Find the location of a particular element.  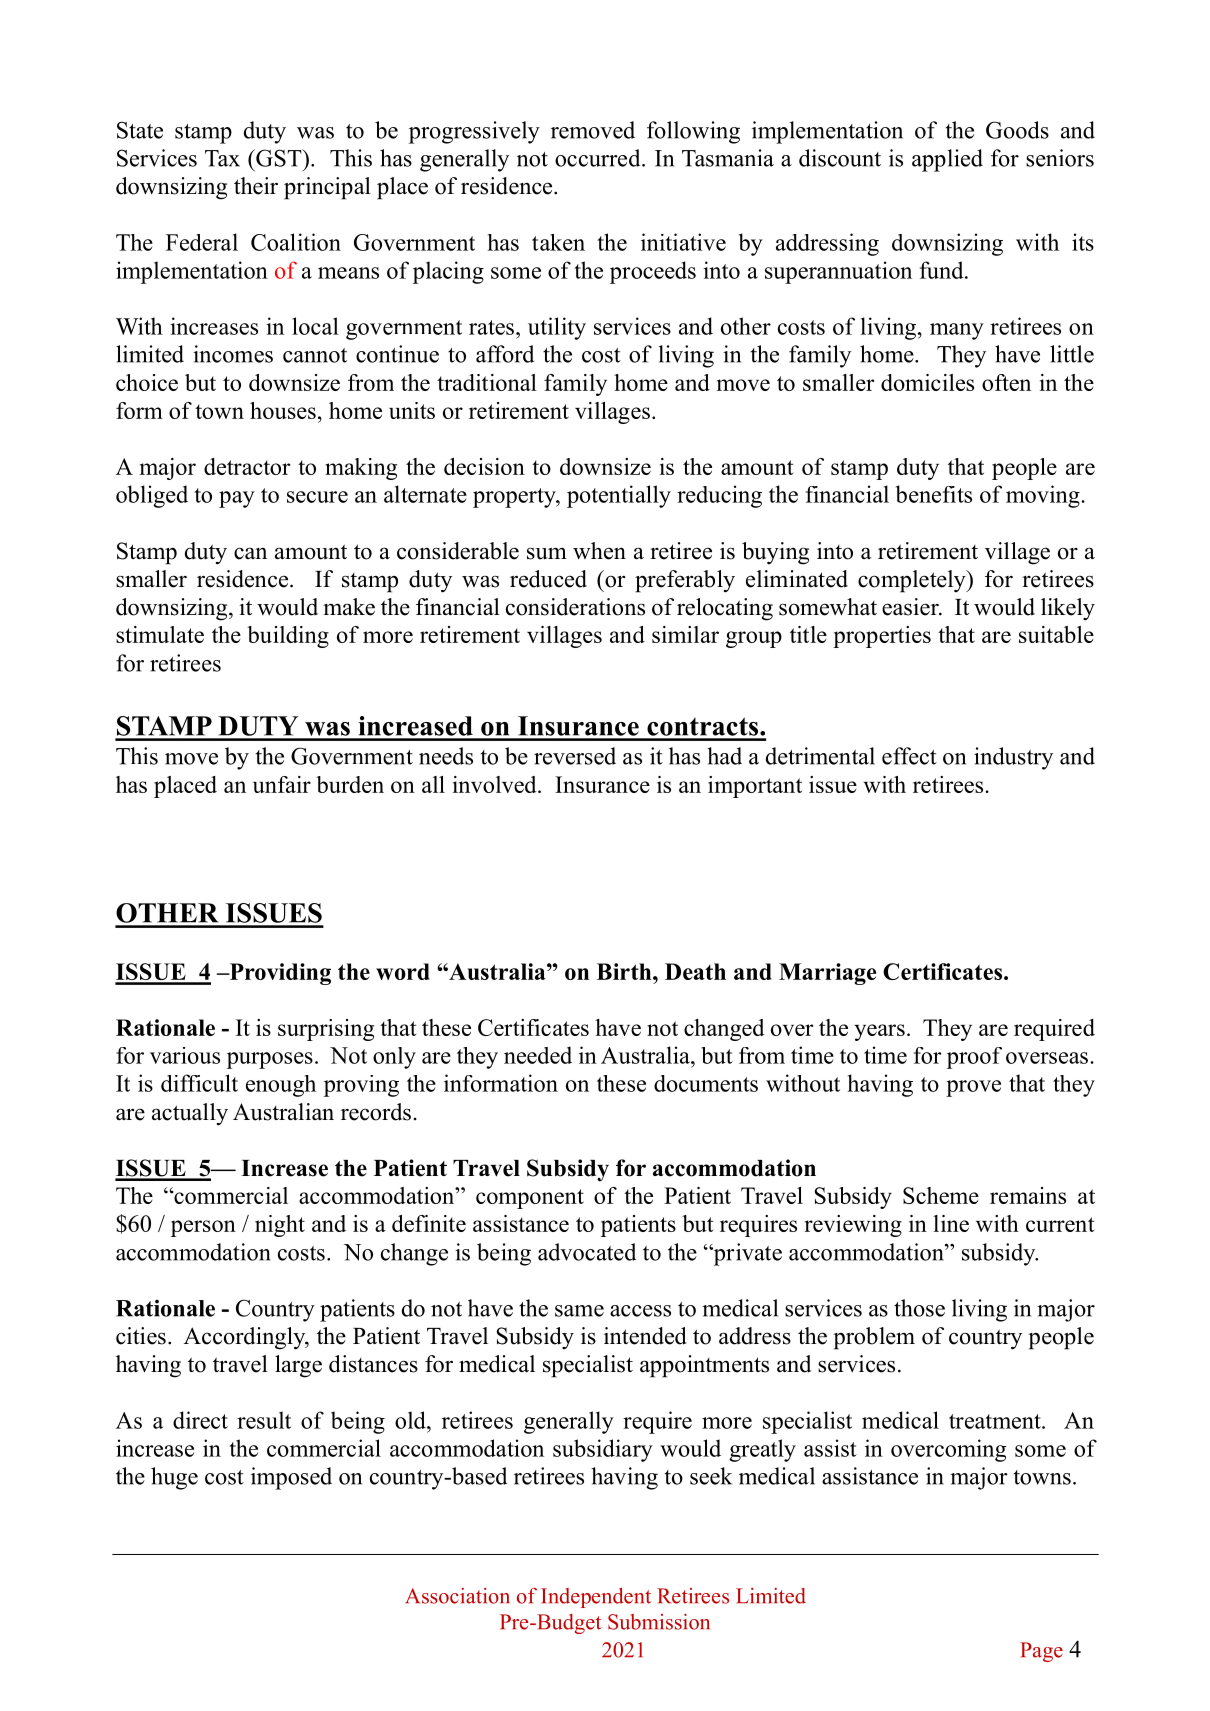

applied is located at coordinates (947, 160).
